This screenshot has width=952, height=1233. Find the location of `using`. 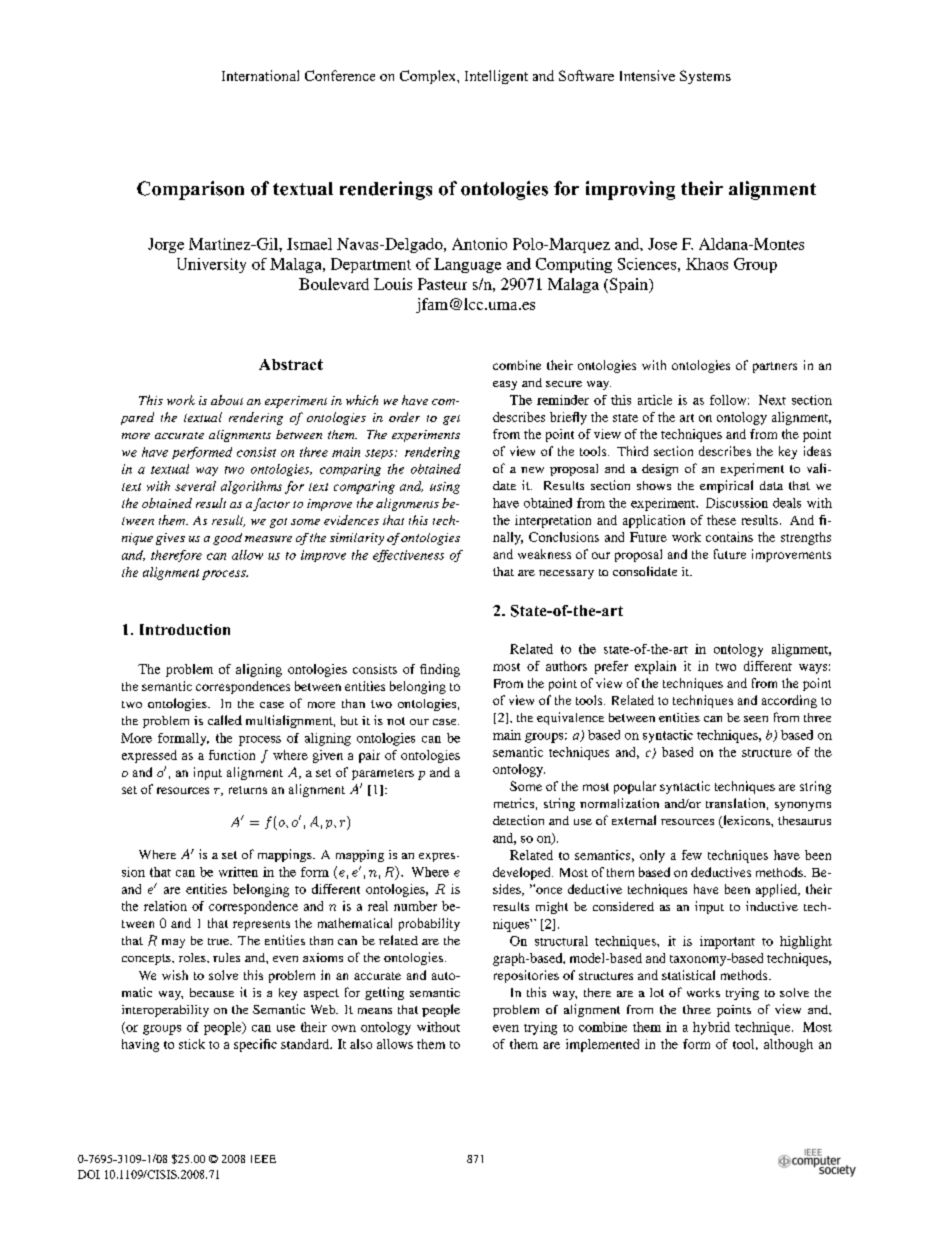

using is located at coordinates (445, 488).
